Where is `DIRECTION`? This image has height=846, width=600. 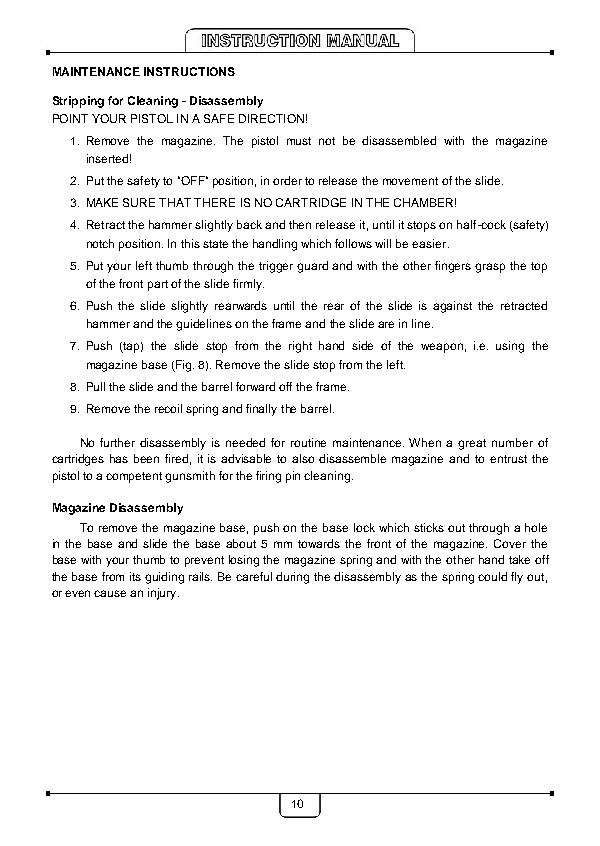 DIRECTION is located at coordinates (271, 118).
